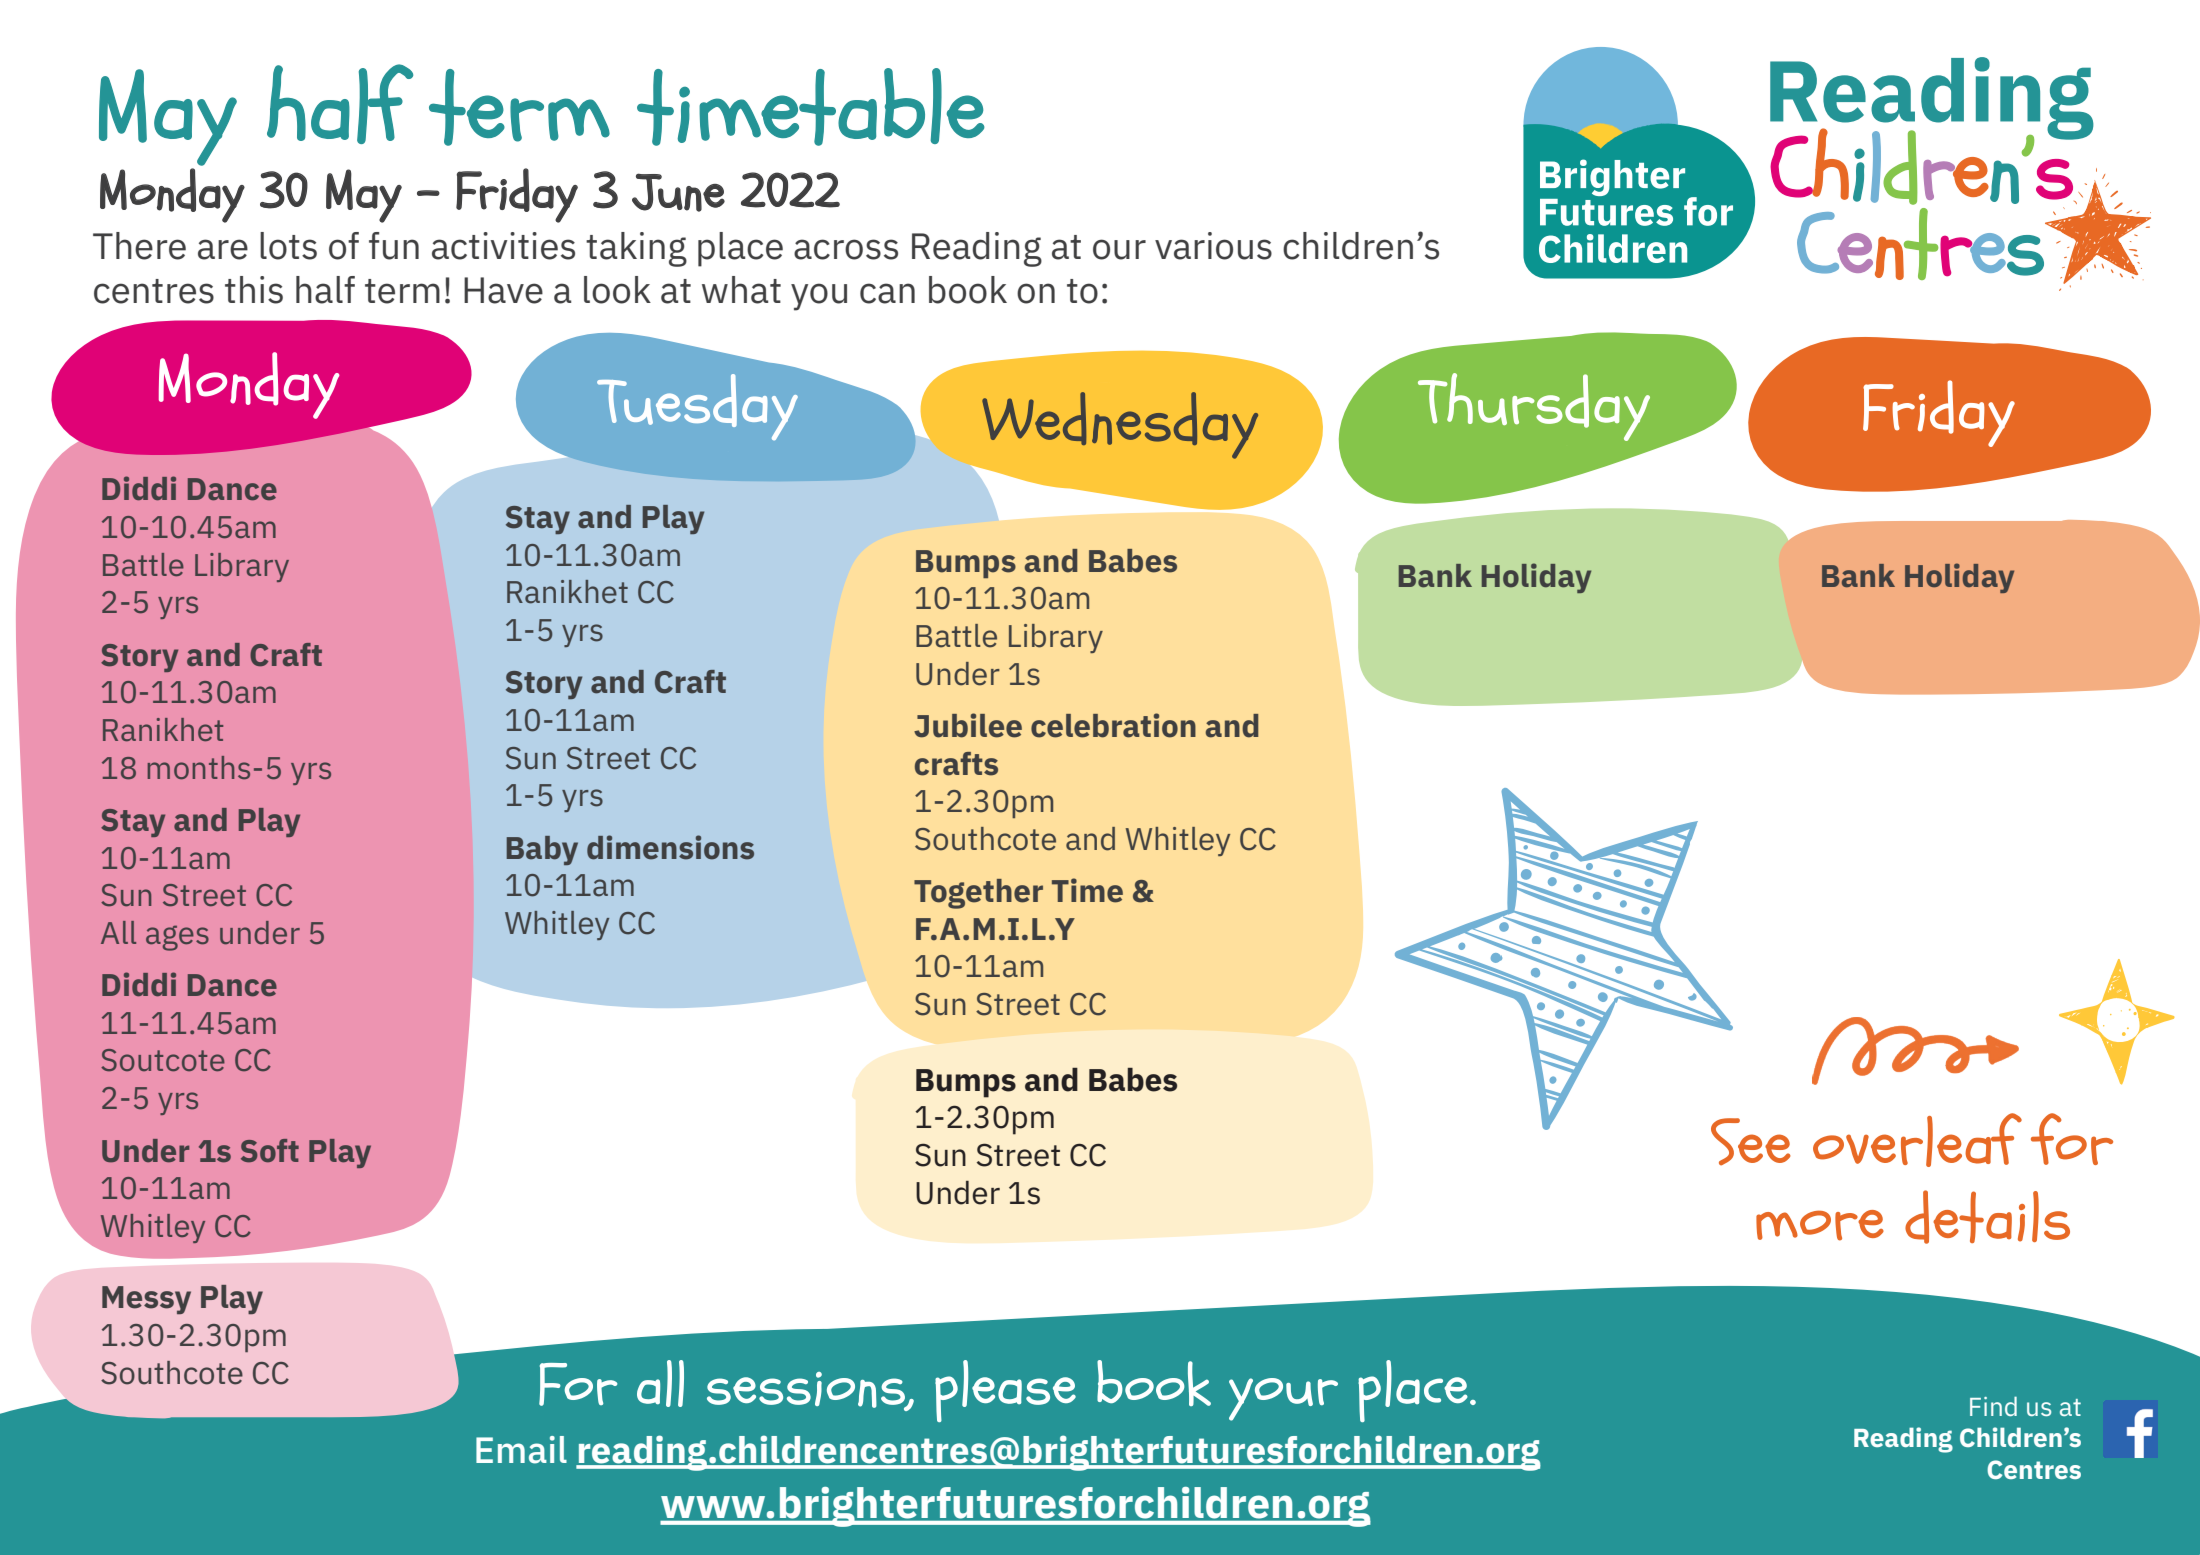 The width and height of the screenshot is (2200, 1555). What do you see at coordinates (1005, 1391) in the screenshot?
I see `please` at bounding box center [1005, 1391].
